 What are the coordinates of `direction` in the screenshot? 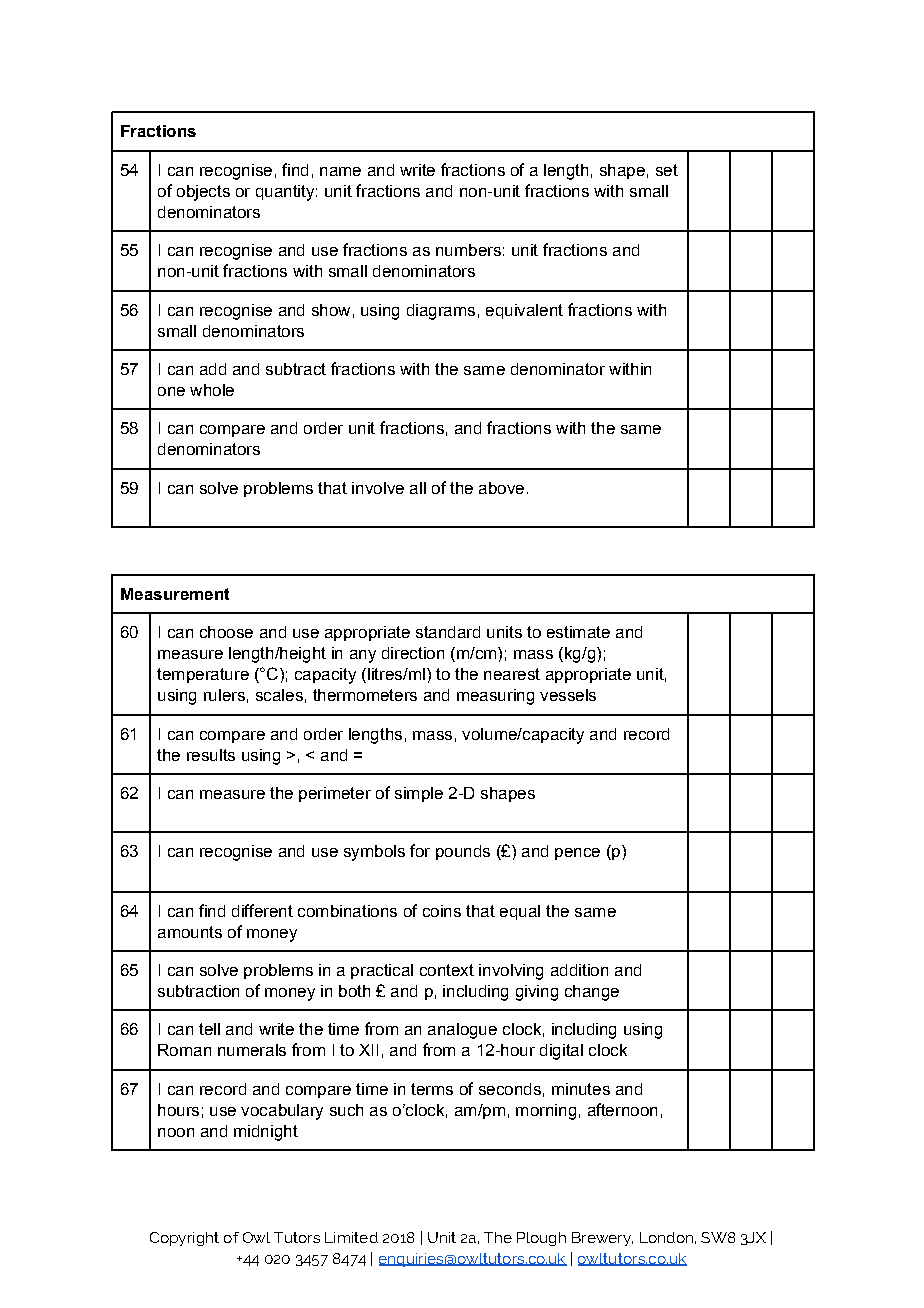 It's located at (413, 653).
